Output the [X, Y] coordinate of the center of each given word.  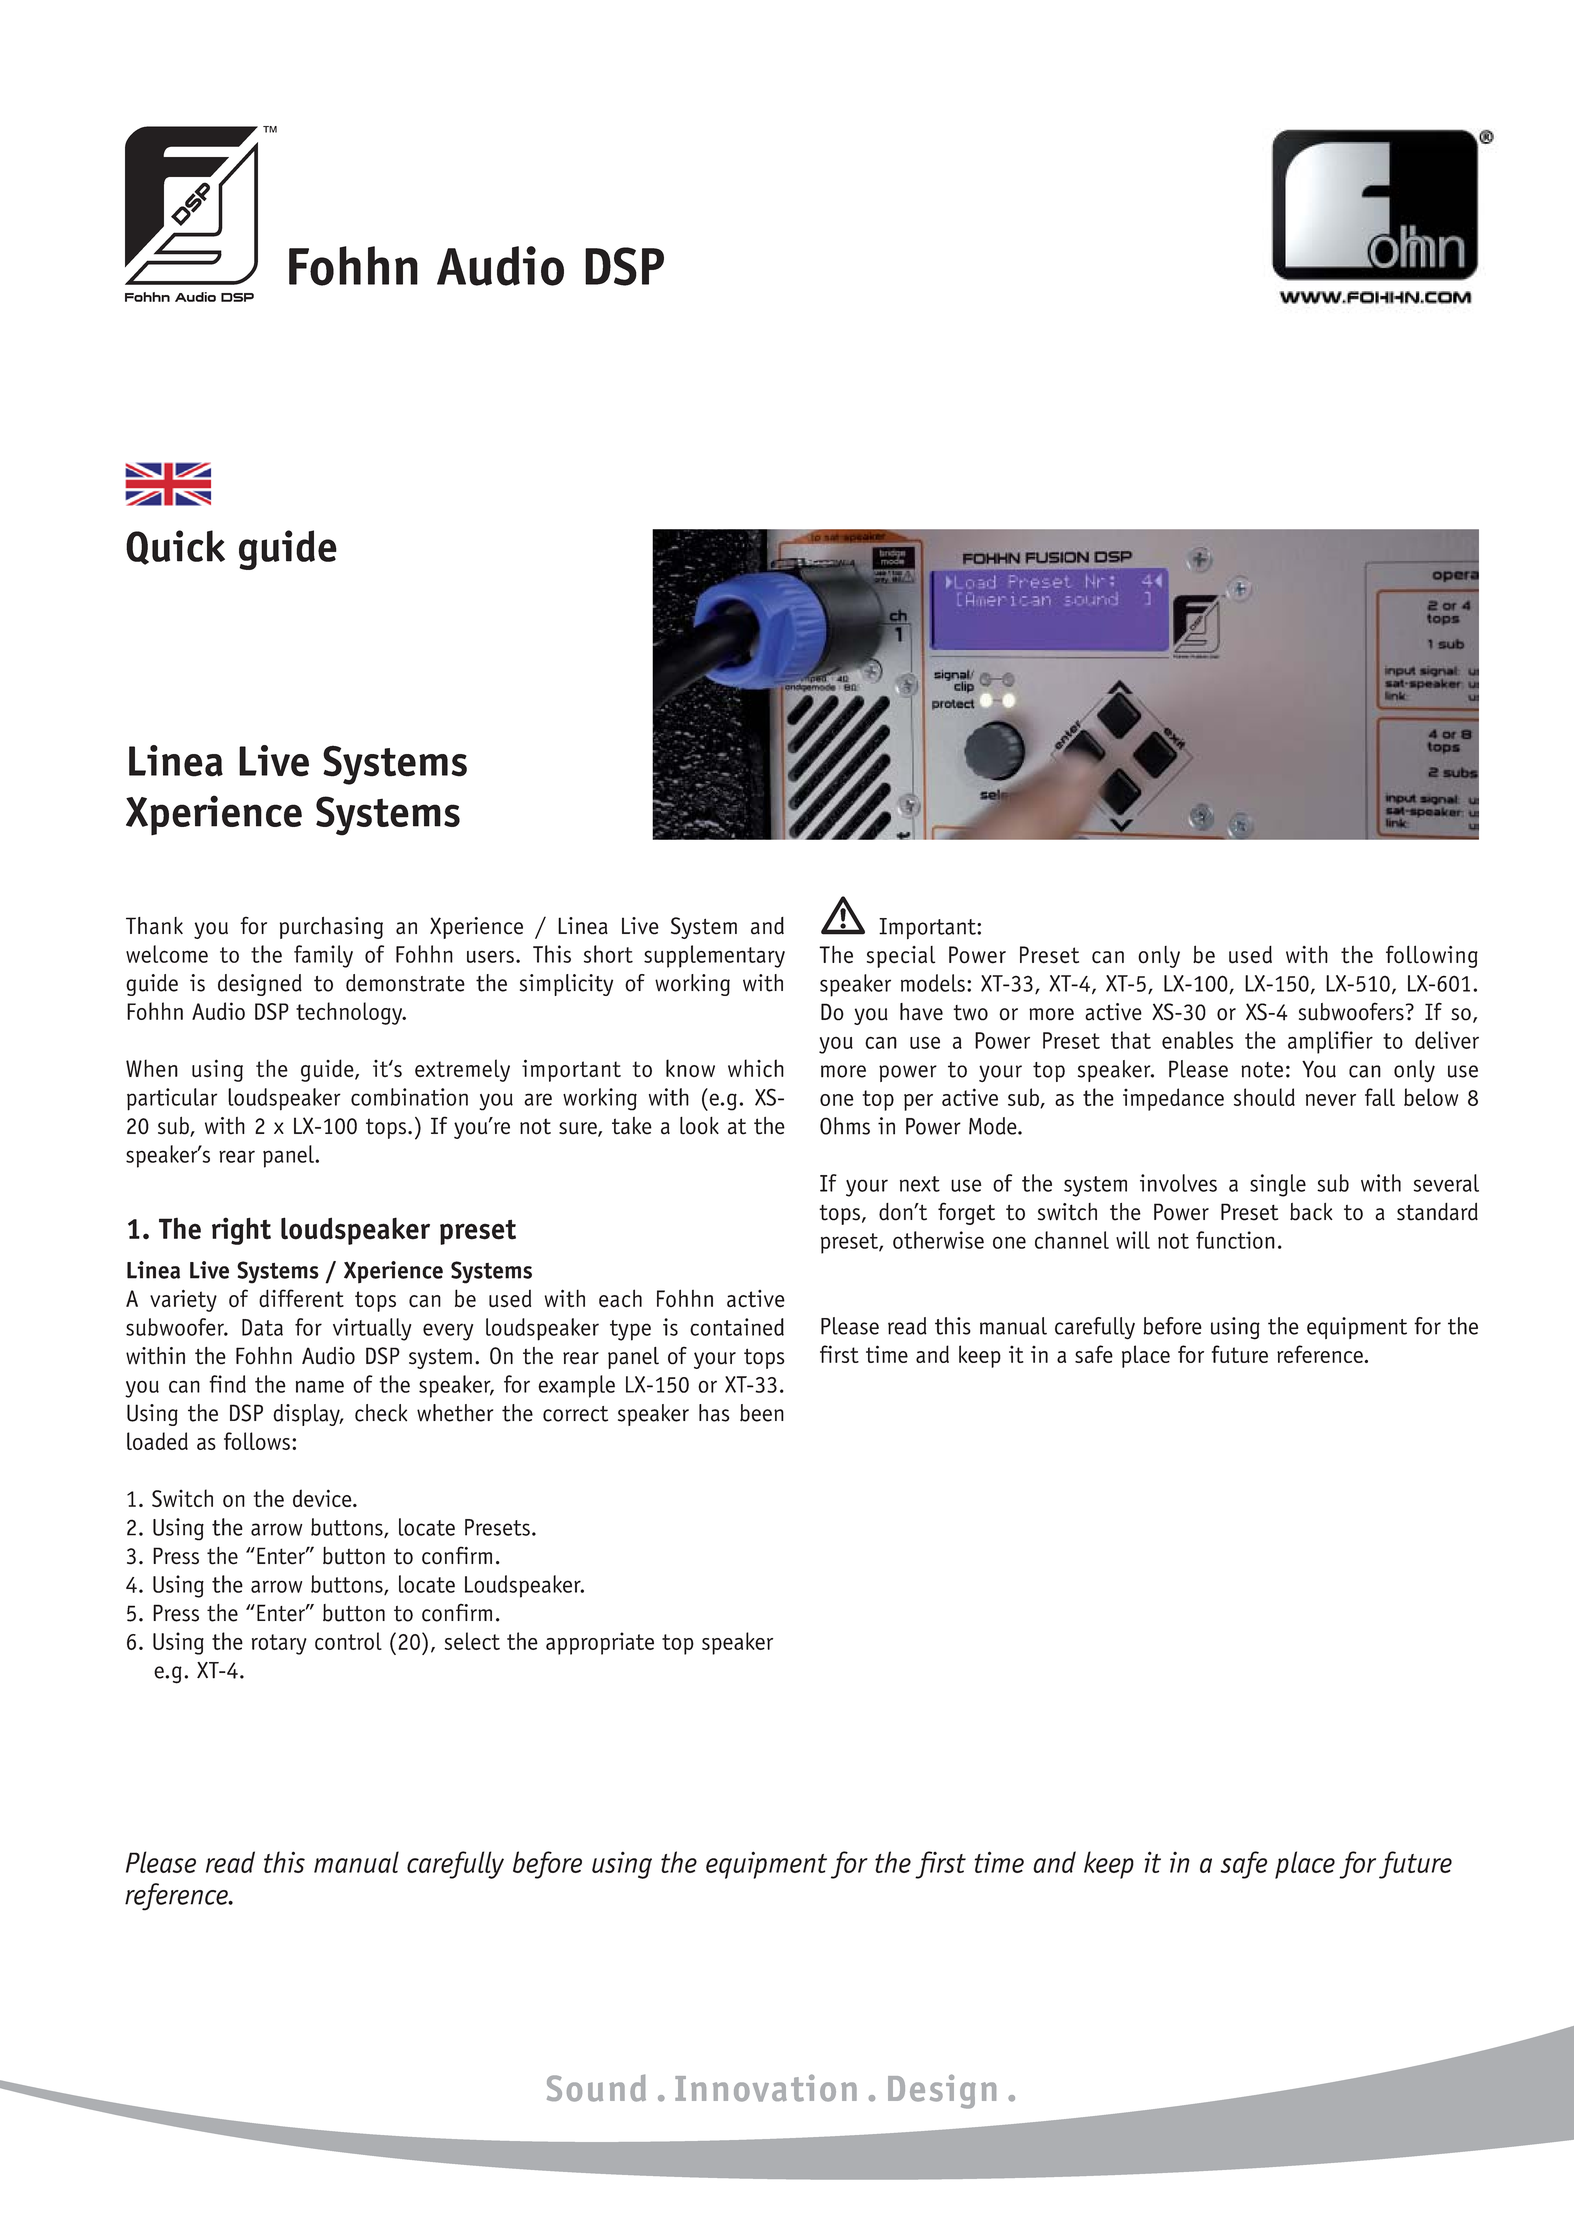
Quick [175, 547]
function [1235, 1240]
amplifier [1330, 1042]
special [901, 957]
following [1432, 956]
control [348, 1641]
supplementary [714, 956]
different [301, 1298]
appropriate [600, 1643]
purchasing [331, 928]
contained [737, 1327]
